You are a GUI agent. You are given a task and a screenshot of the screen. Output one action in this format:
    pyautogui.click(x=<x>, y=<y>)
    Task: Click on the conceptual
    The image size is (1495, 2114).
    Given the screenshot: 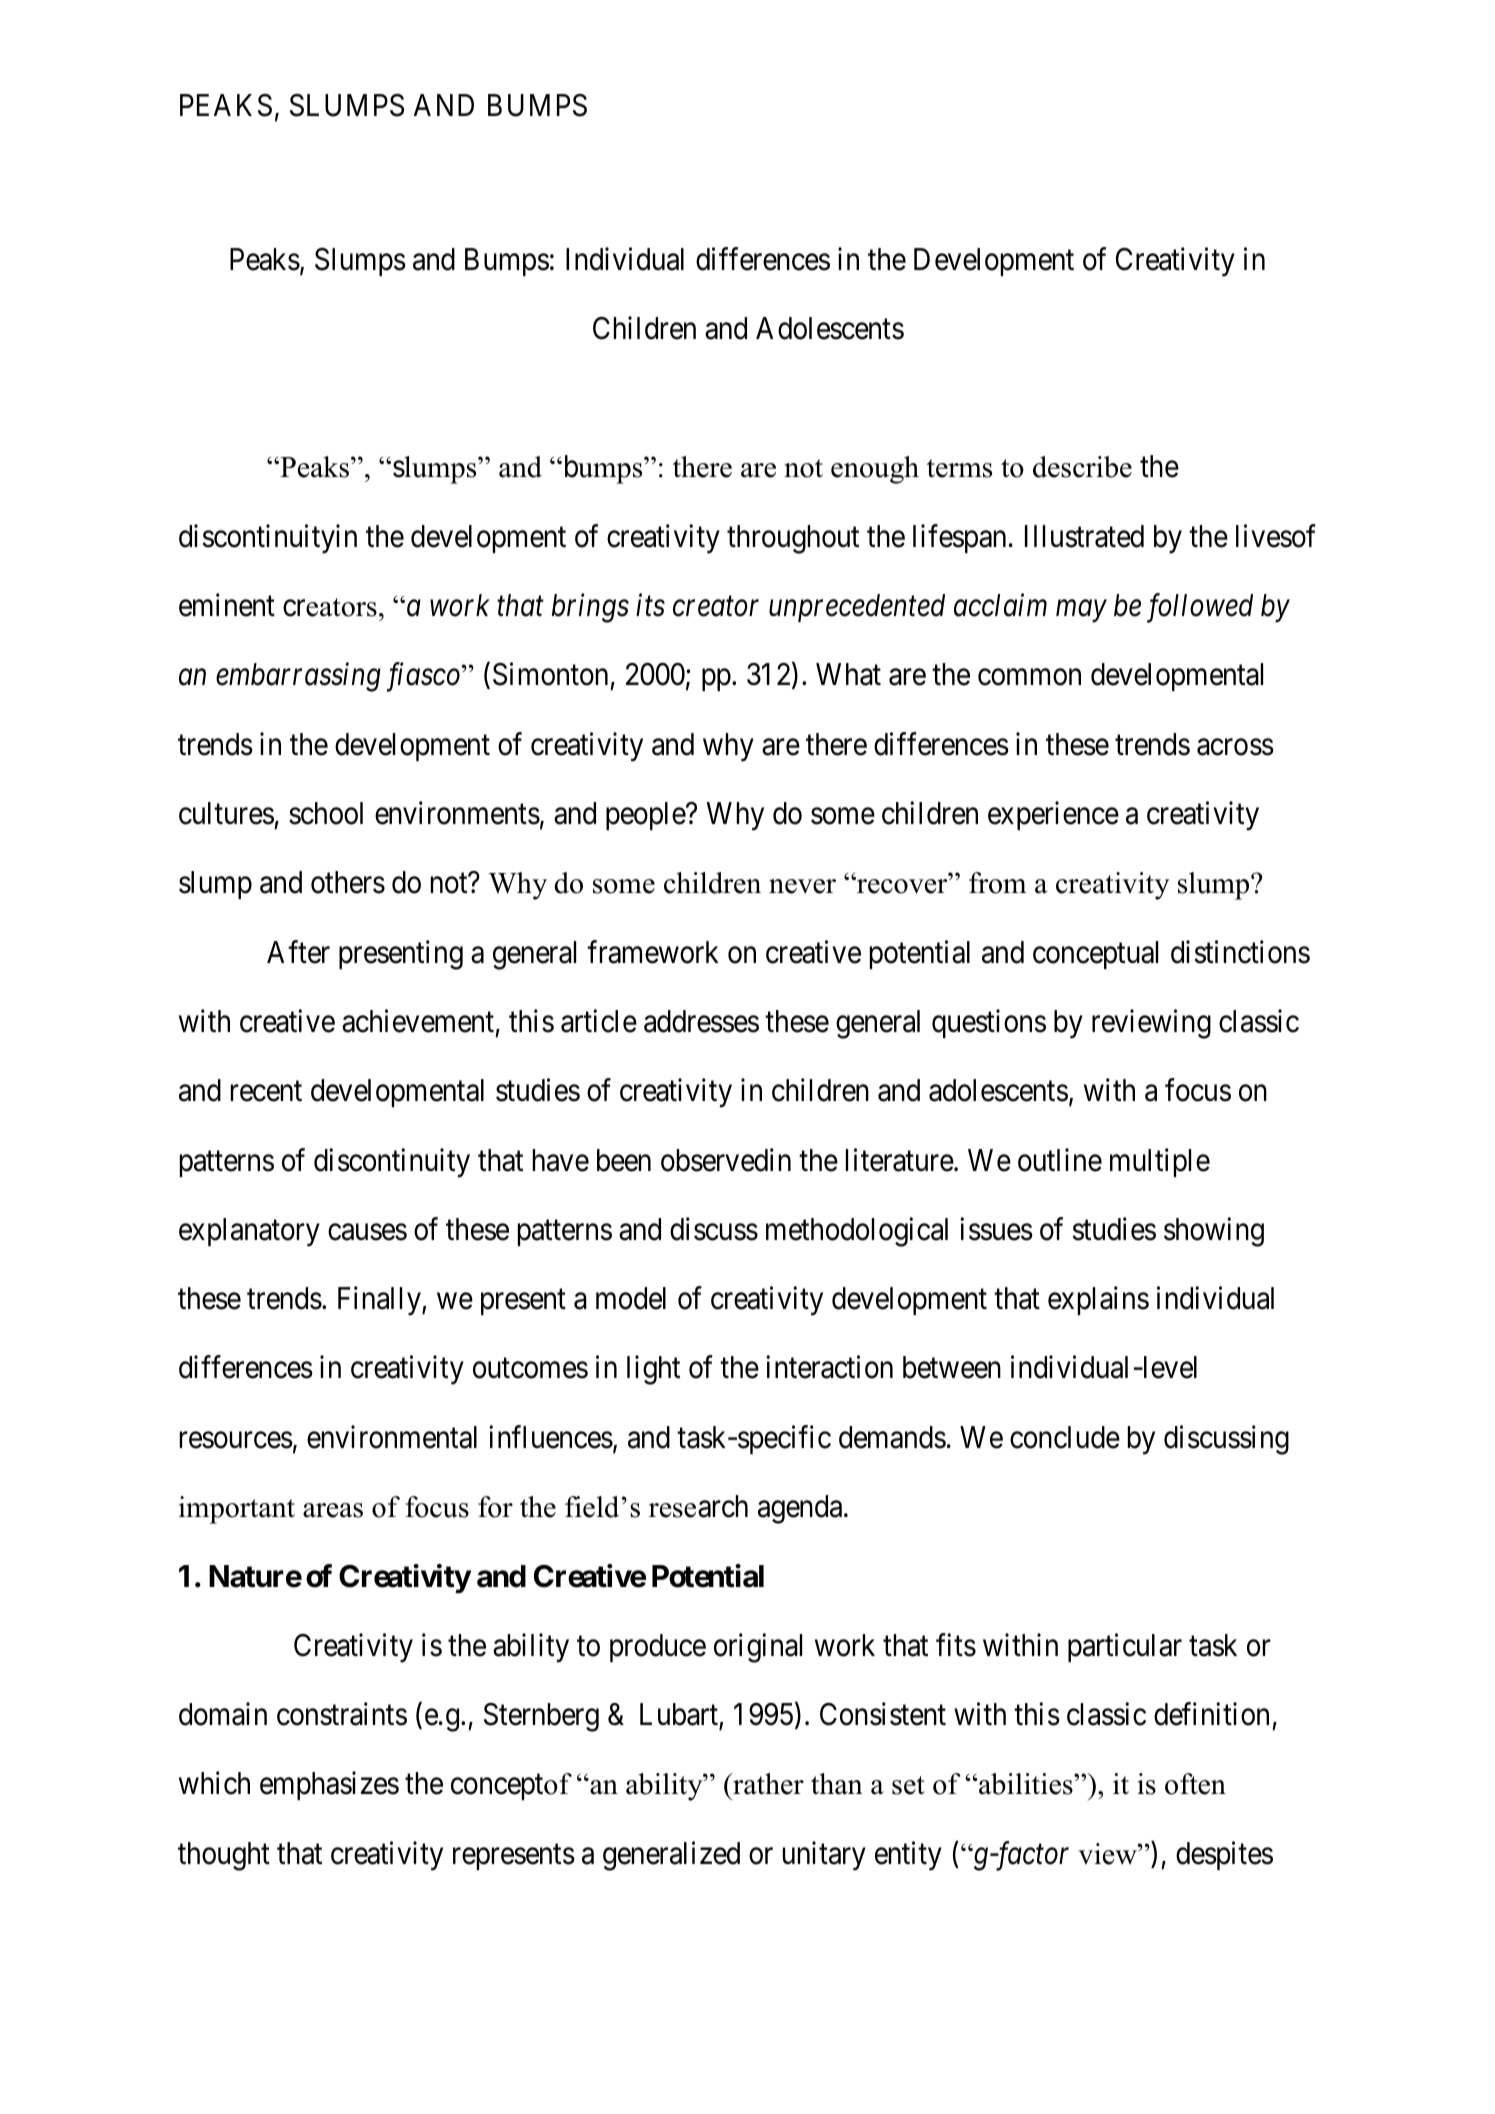 What is the action you would take?
    pyautogui.click(x=1095, y=955)
